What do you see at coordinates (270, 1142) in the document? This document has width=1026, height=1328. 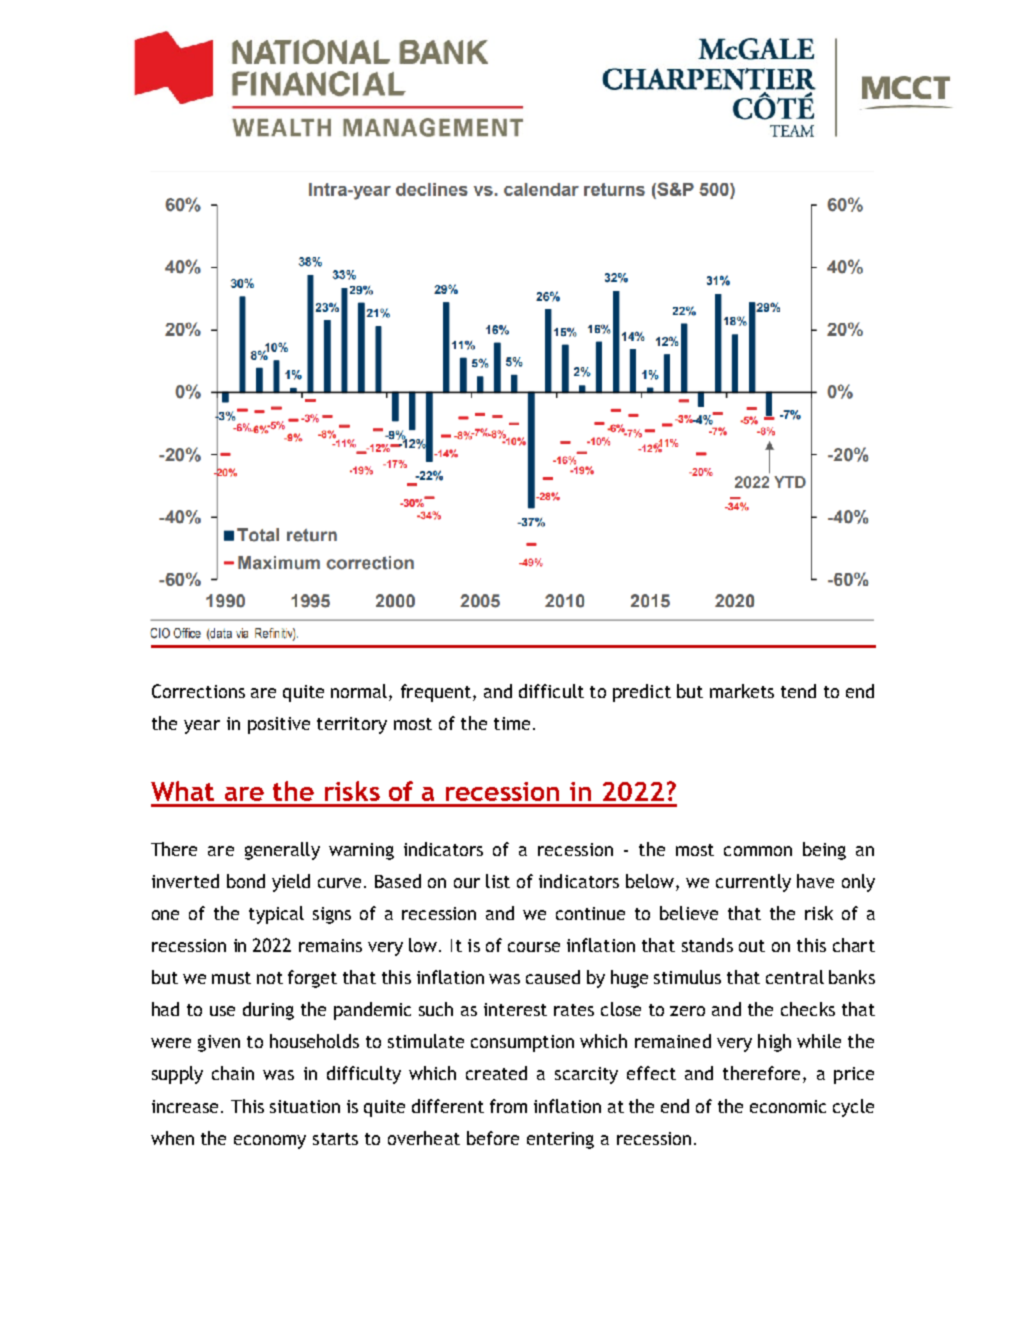 I see `economy` at bounding box center [270, 1142].
